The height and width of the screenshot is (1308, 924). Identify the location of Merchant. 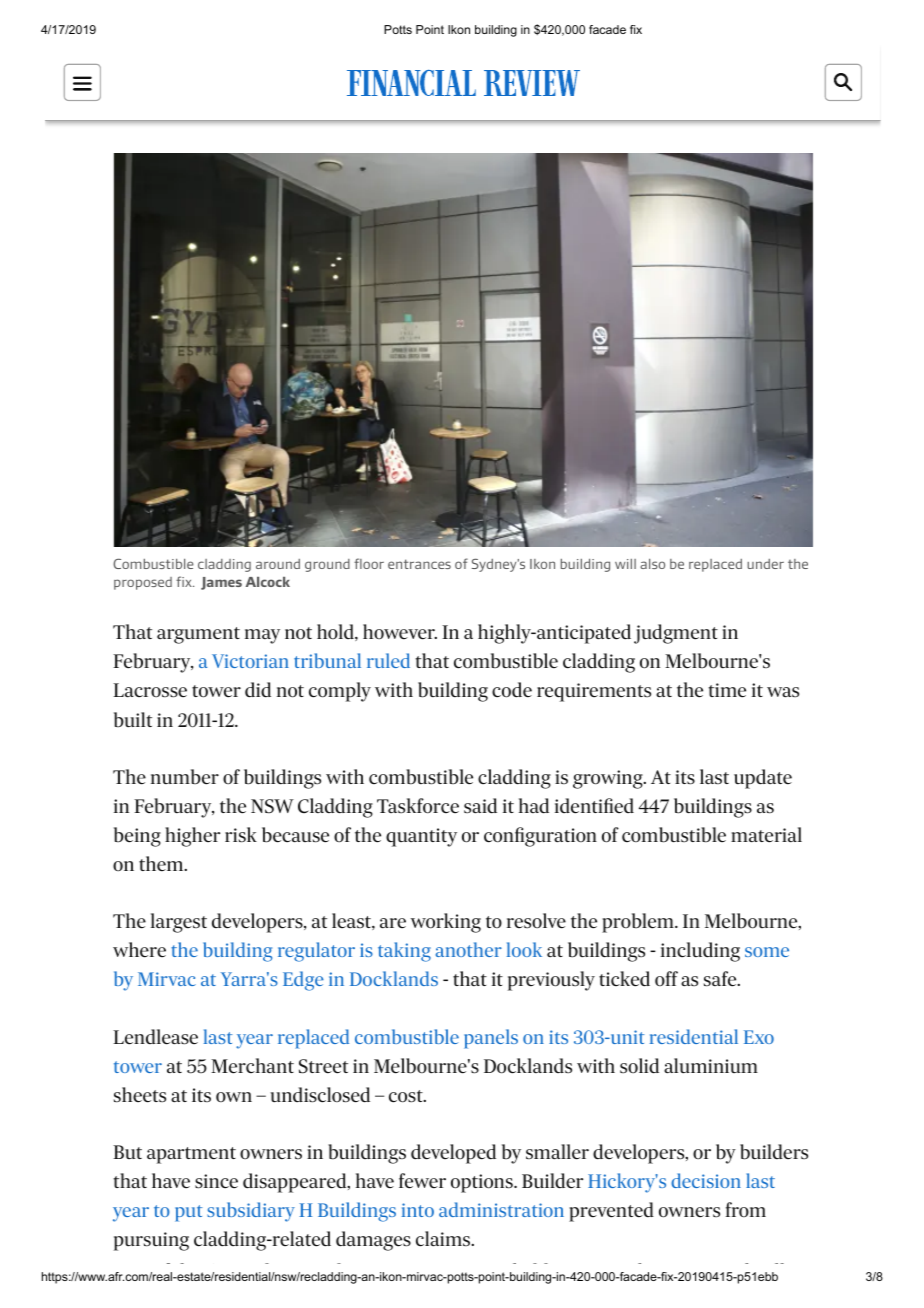
(252, 1066).
